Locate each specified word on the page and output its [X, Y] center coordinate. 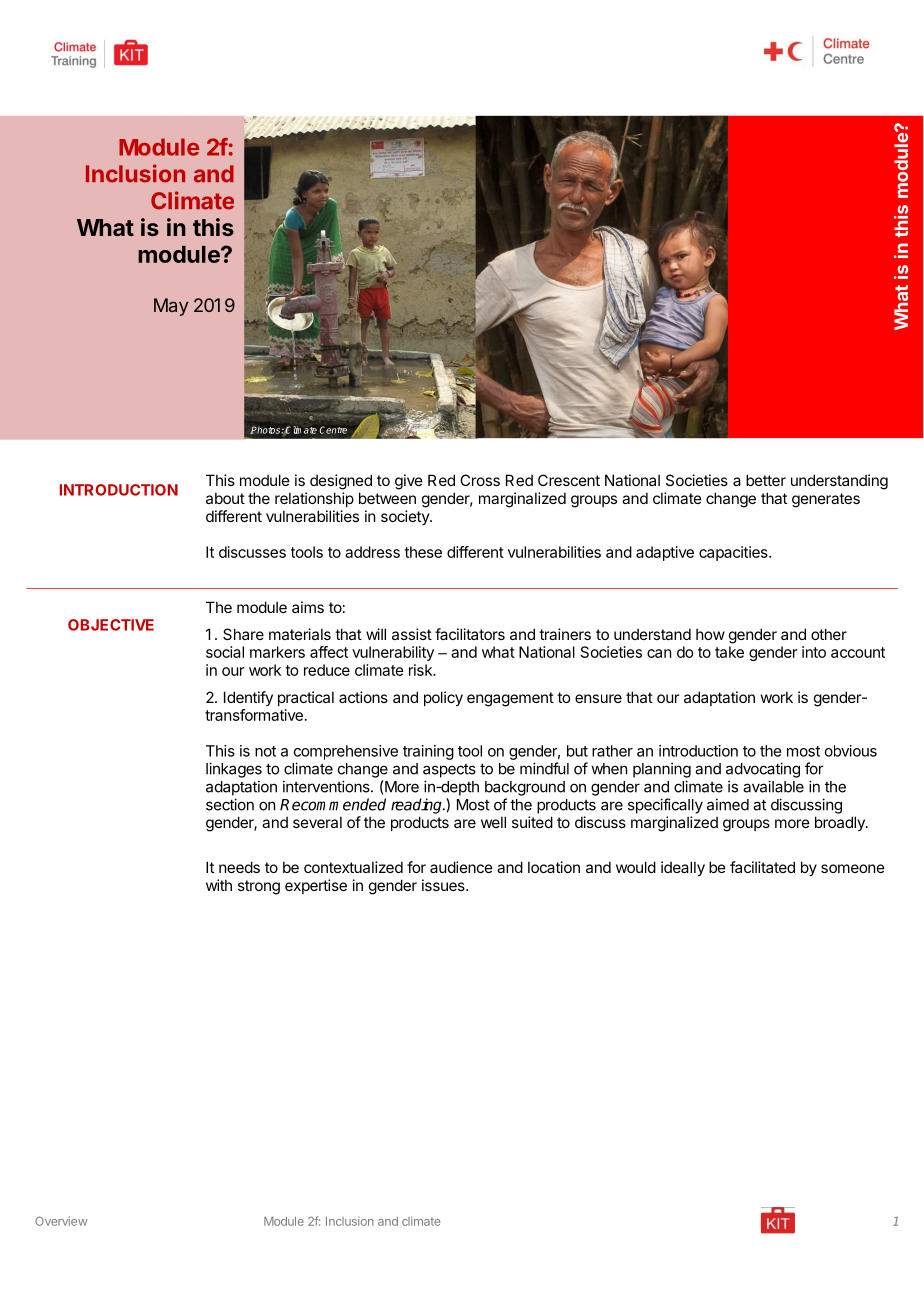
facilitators [470, 634]
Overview [61, 1221]
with [219, 885]
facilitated [762, 867]
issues [444, 885]
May [171, 307]
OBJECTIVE [111, 625]
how [710, 634]
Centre [333, 430]
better [766, 480]
